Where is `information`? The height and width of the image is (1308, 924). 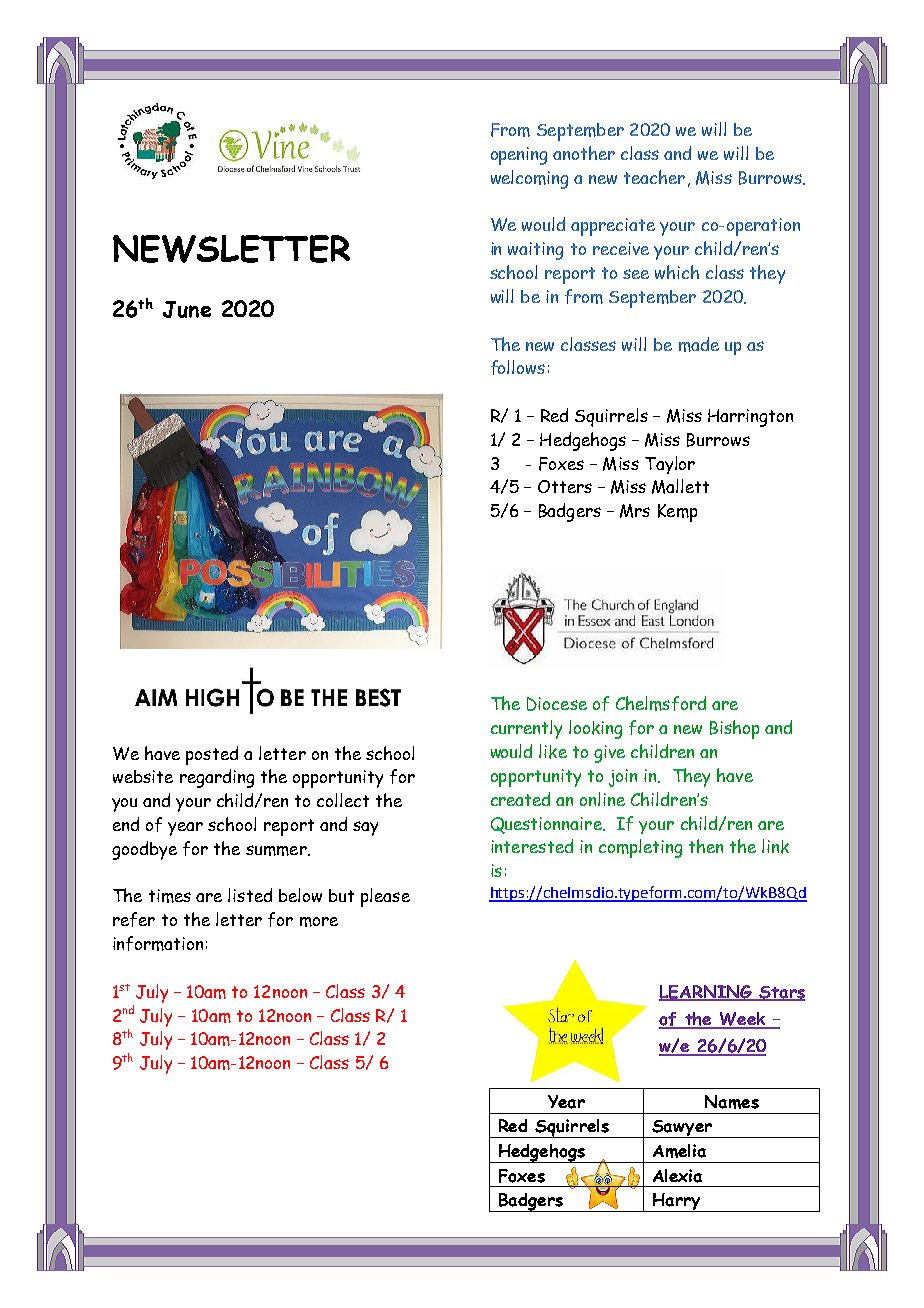
information is located at coordinates (158, 943).
